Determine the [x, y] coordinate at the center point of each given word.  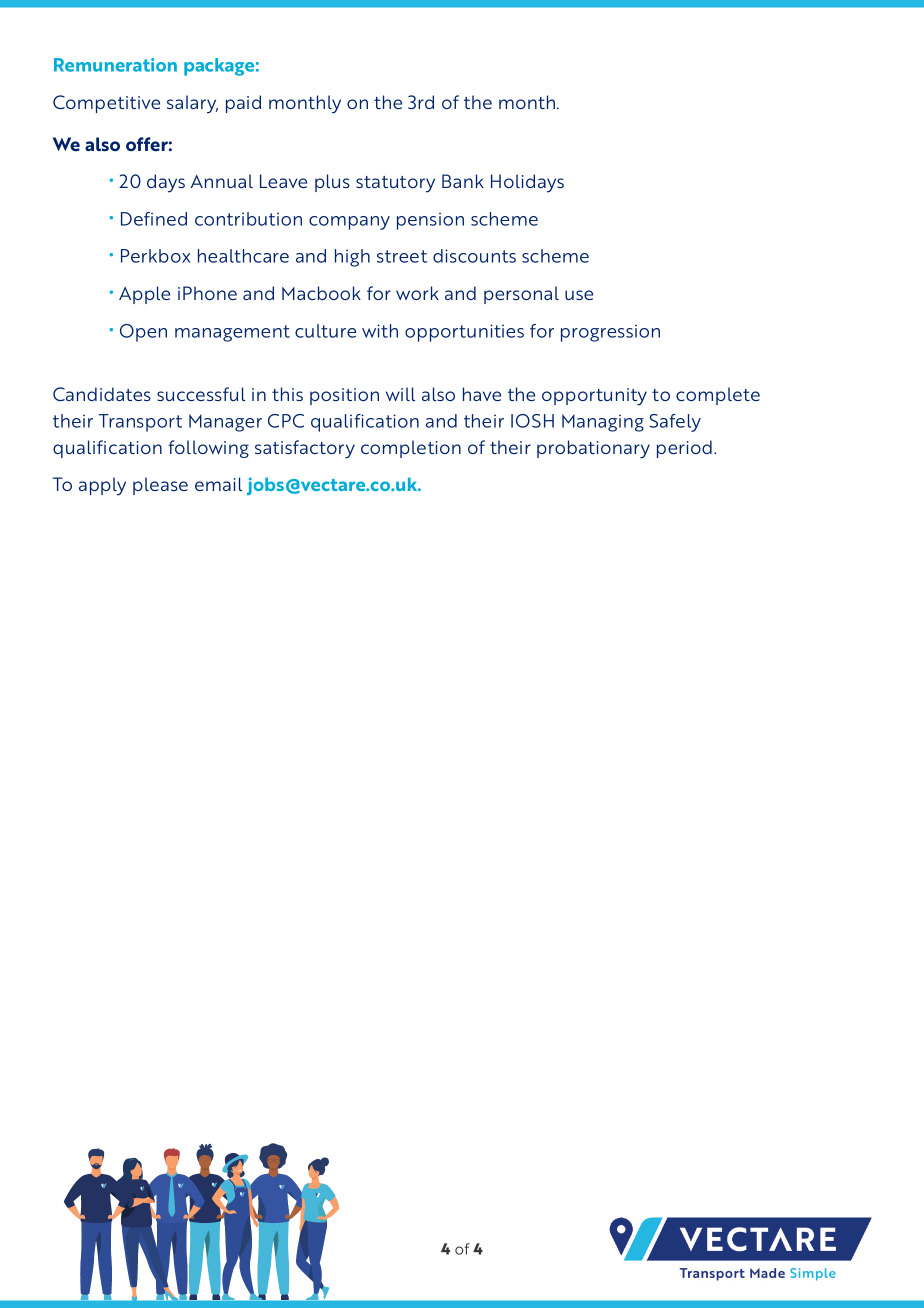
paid [243, 104]
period [684, 449]
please [160, 486]
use [579, 295]
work [417, 293]
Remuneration [115, 65]
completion [411, 449]
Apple [144, 295]
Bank [463, 181]
